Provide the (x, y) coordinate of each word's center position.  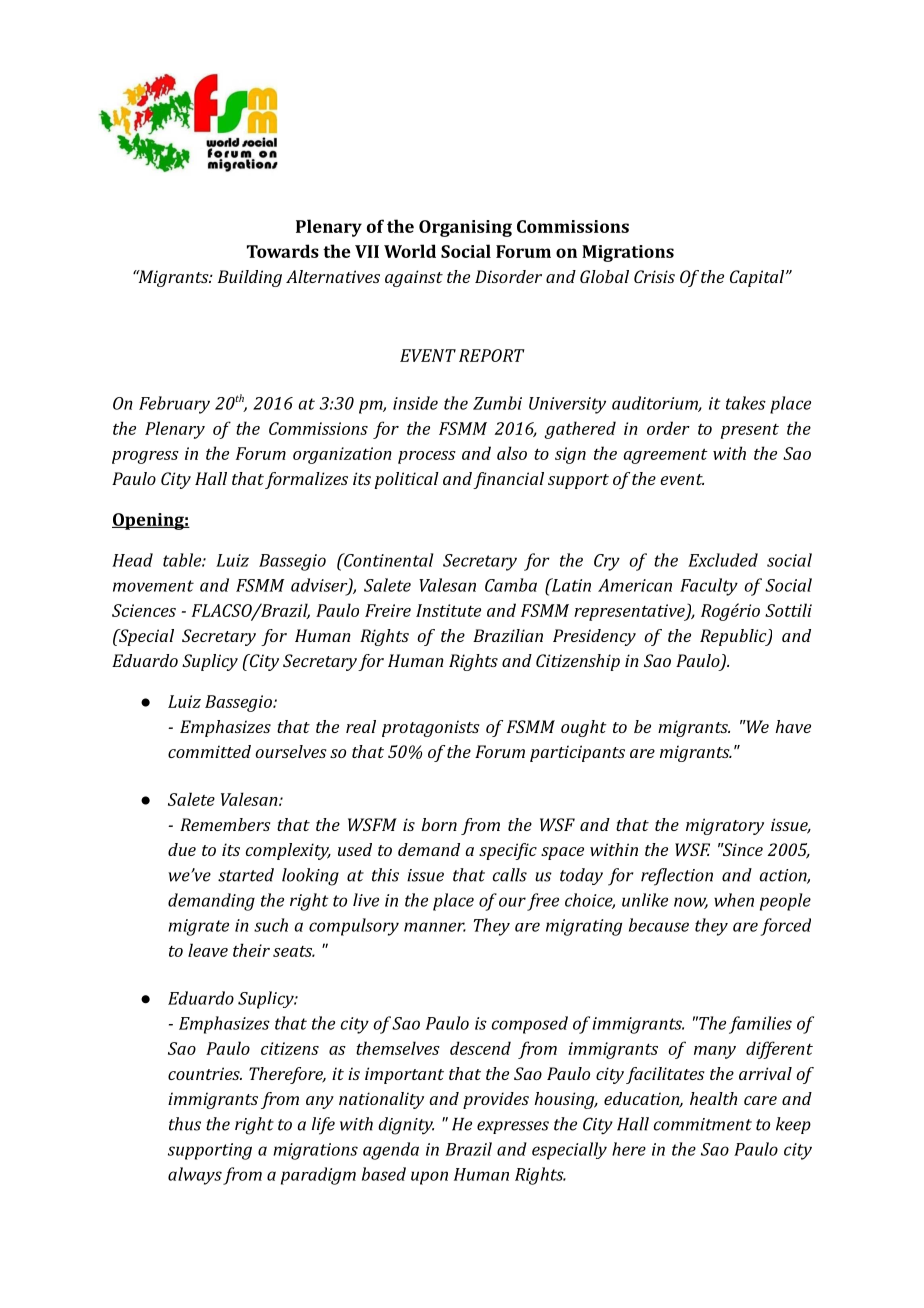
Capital (758, 278)
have (793, 726)
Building (250, 278)
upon (429, 1178)
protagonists (430, 728)
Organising (465, 228)
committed (209, 751)
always (195, 1176)
